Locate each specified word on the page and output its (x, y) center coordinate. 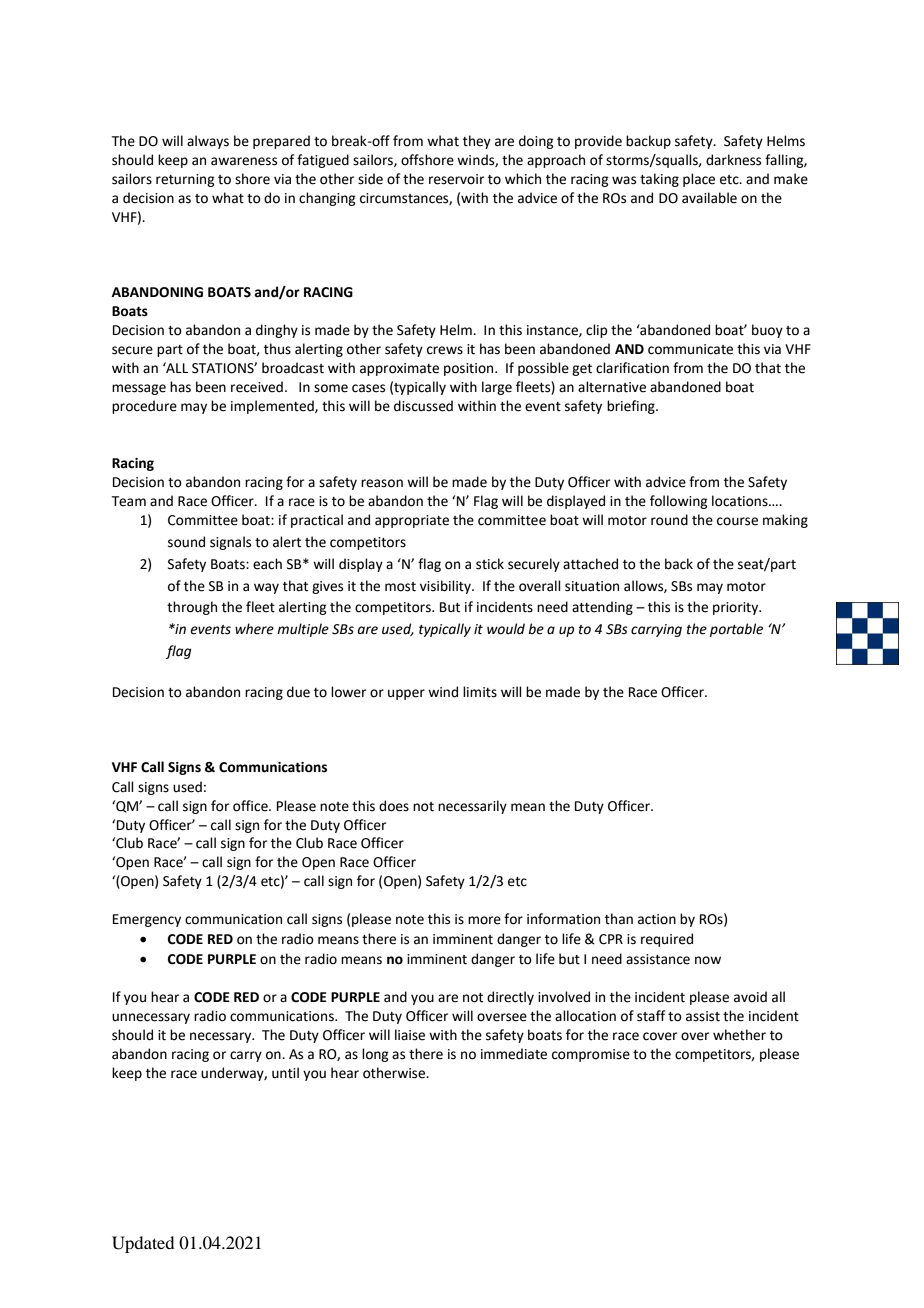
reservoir (456, 179)
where (254, 629)
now (708, 960)
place (699, 180)
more (484, 920)
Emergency (147, 920)
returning (185, 180)
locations (741, 501)
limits (480, 692)
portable (736, 630)
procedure (144, 407)
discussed (423, 406)
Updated (143, 1244)
